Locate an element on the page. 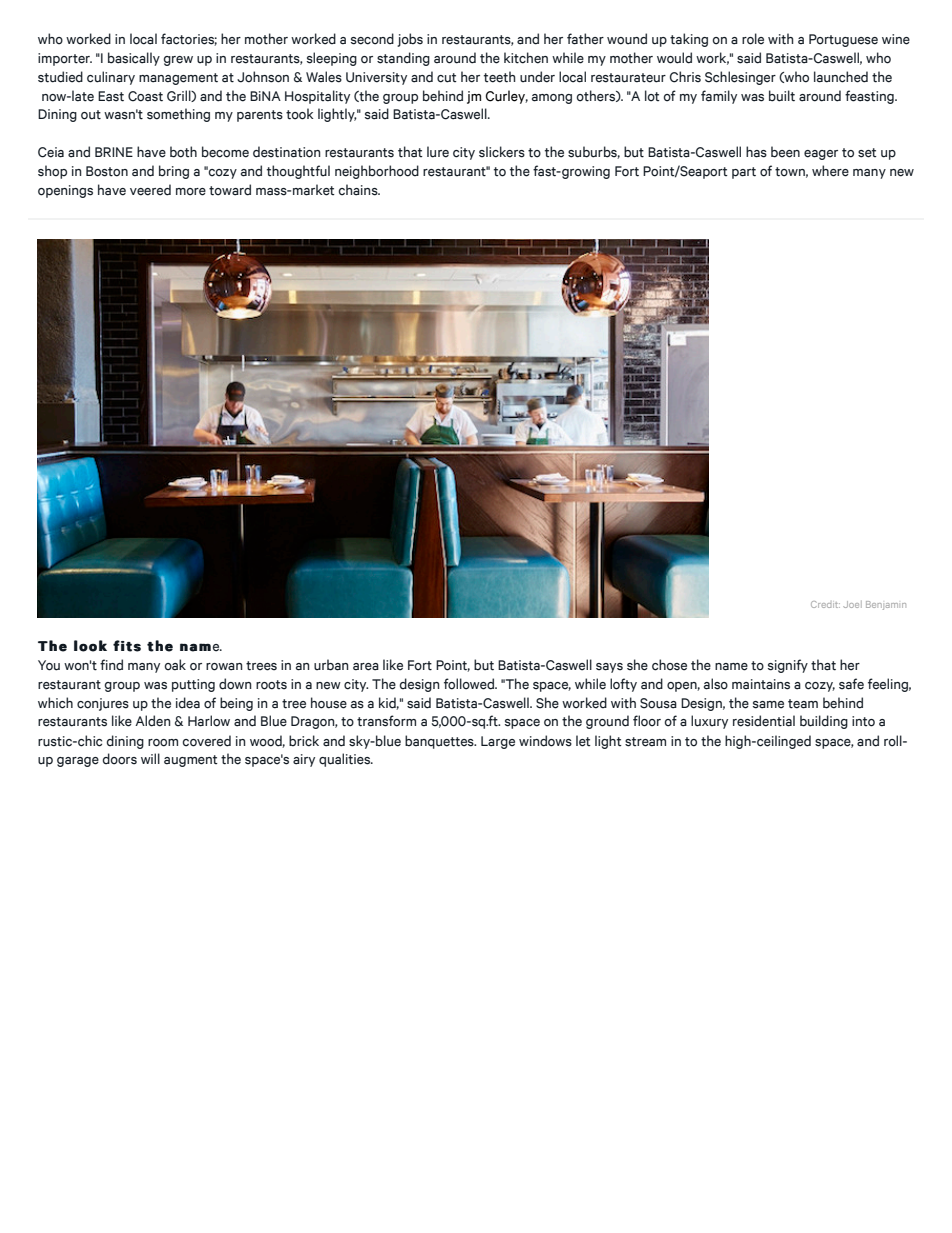 This page has height=1233, width=952. room is located at coordinates (163, 743).
